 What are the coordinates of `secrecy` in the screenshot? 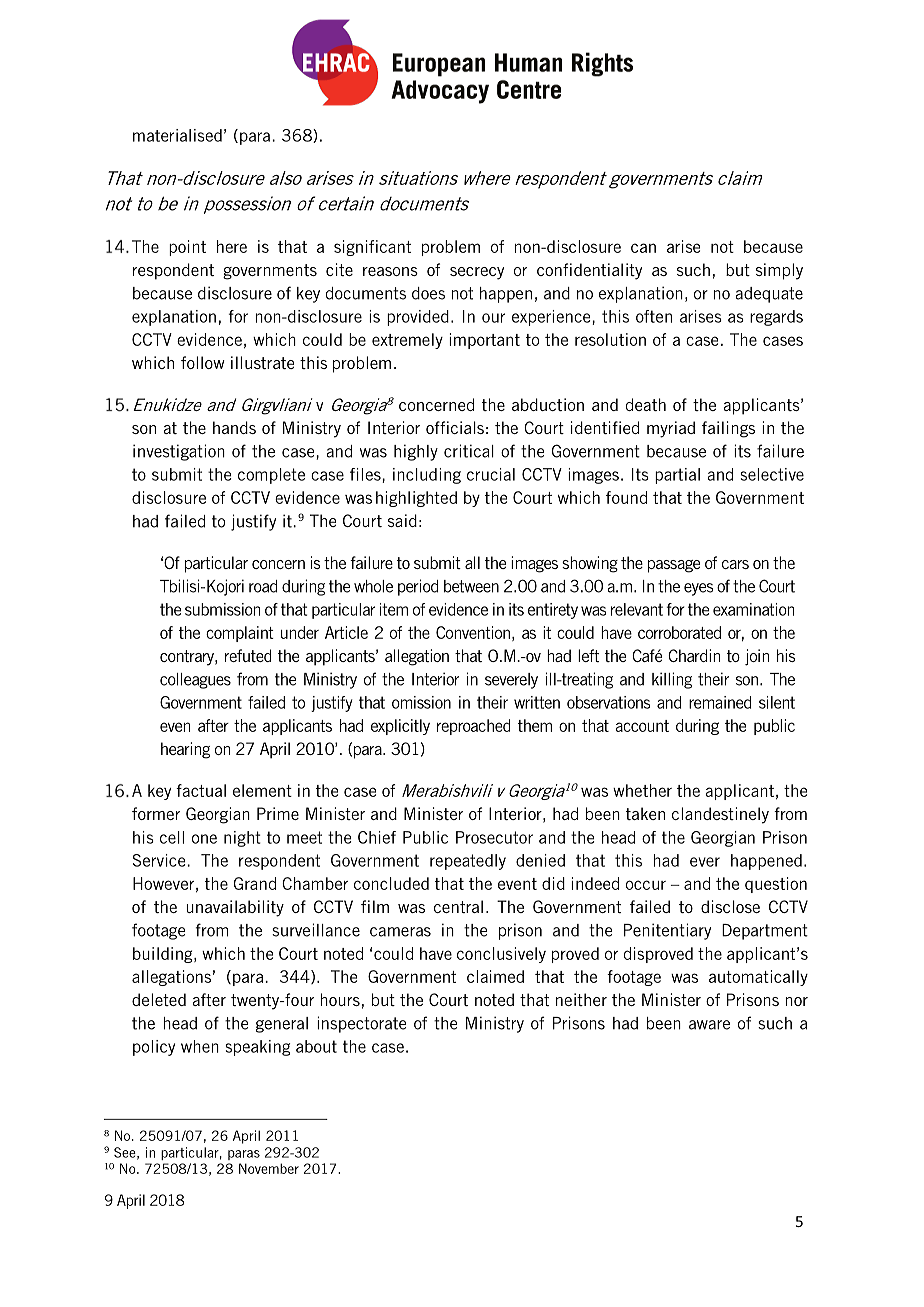 It's located at (477, 273).
